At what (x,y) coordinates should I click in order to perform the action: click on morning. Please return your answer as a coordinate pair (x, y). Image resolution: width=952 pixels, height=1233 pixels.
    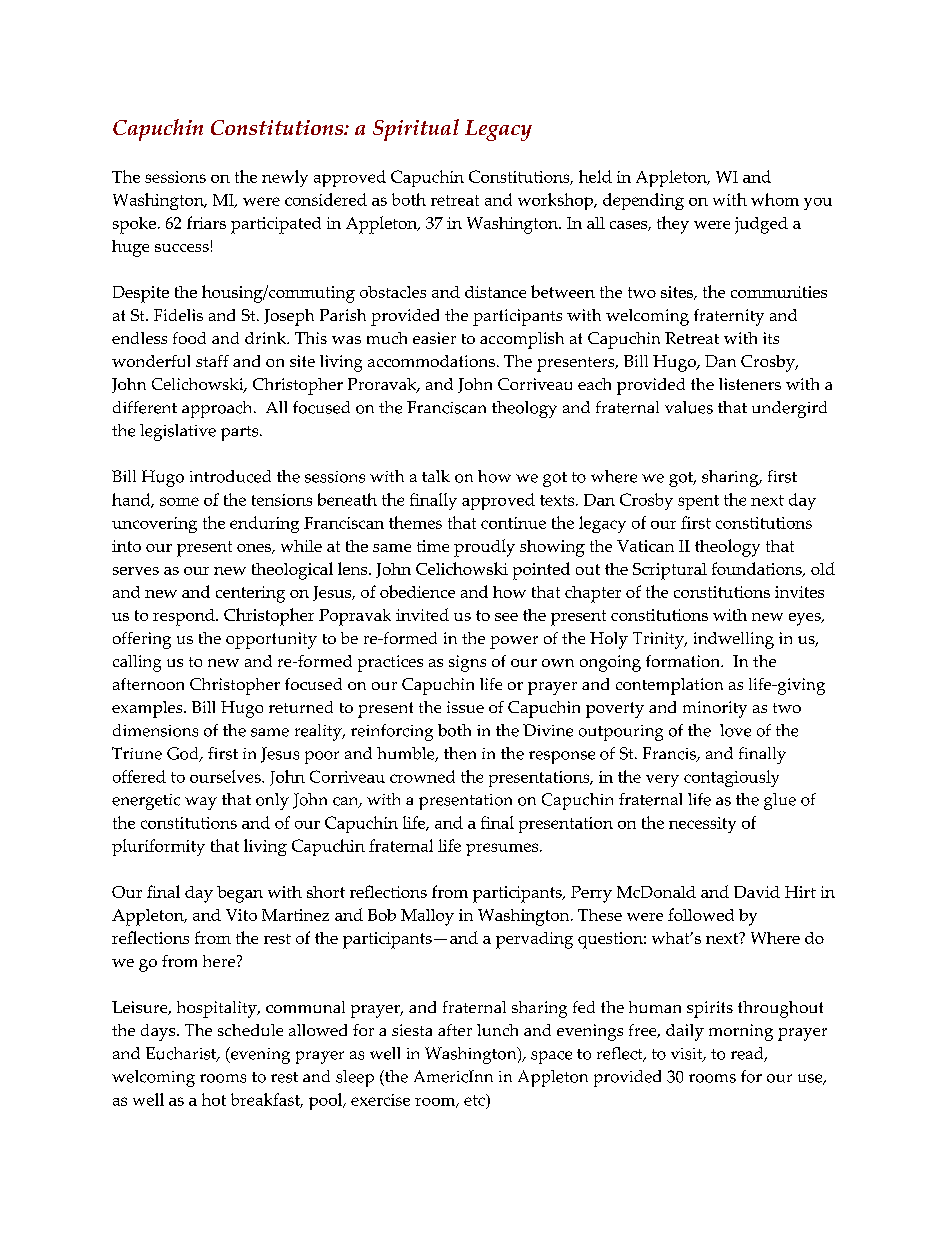
    Looking at the image, I should click on (741, 1032).
